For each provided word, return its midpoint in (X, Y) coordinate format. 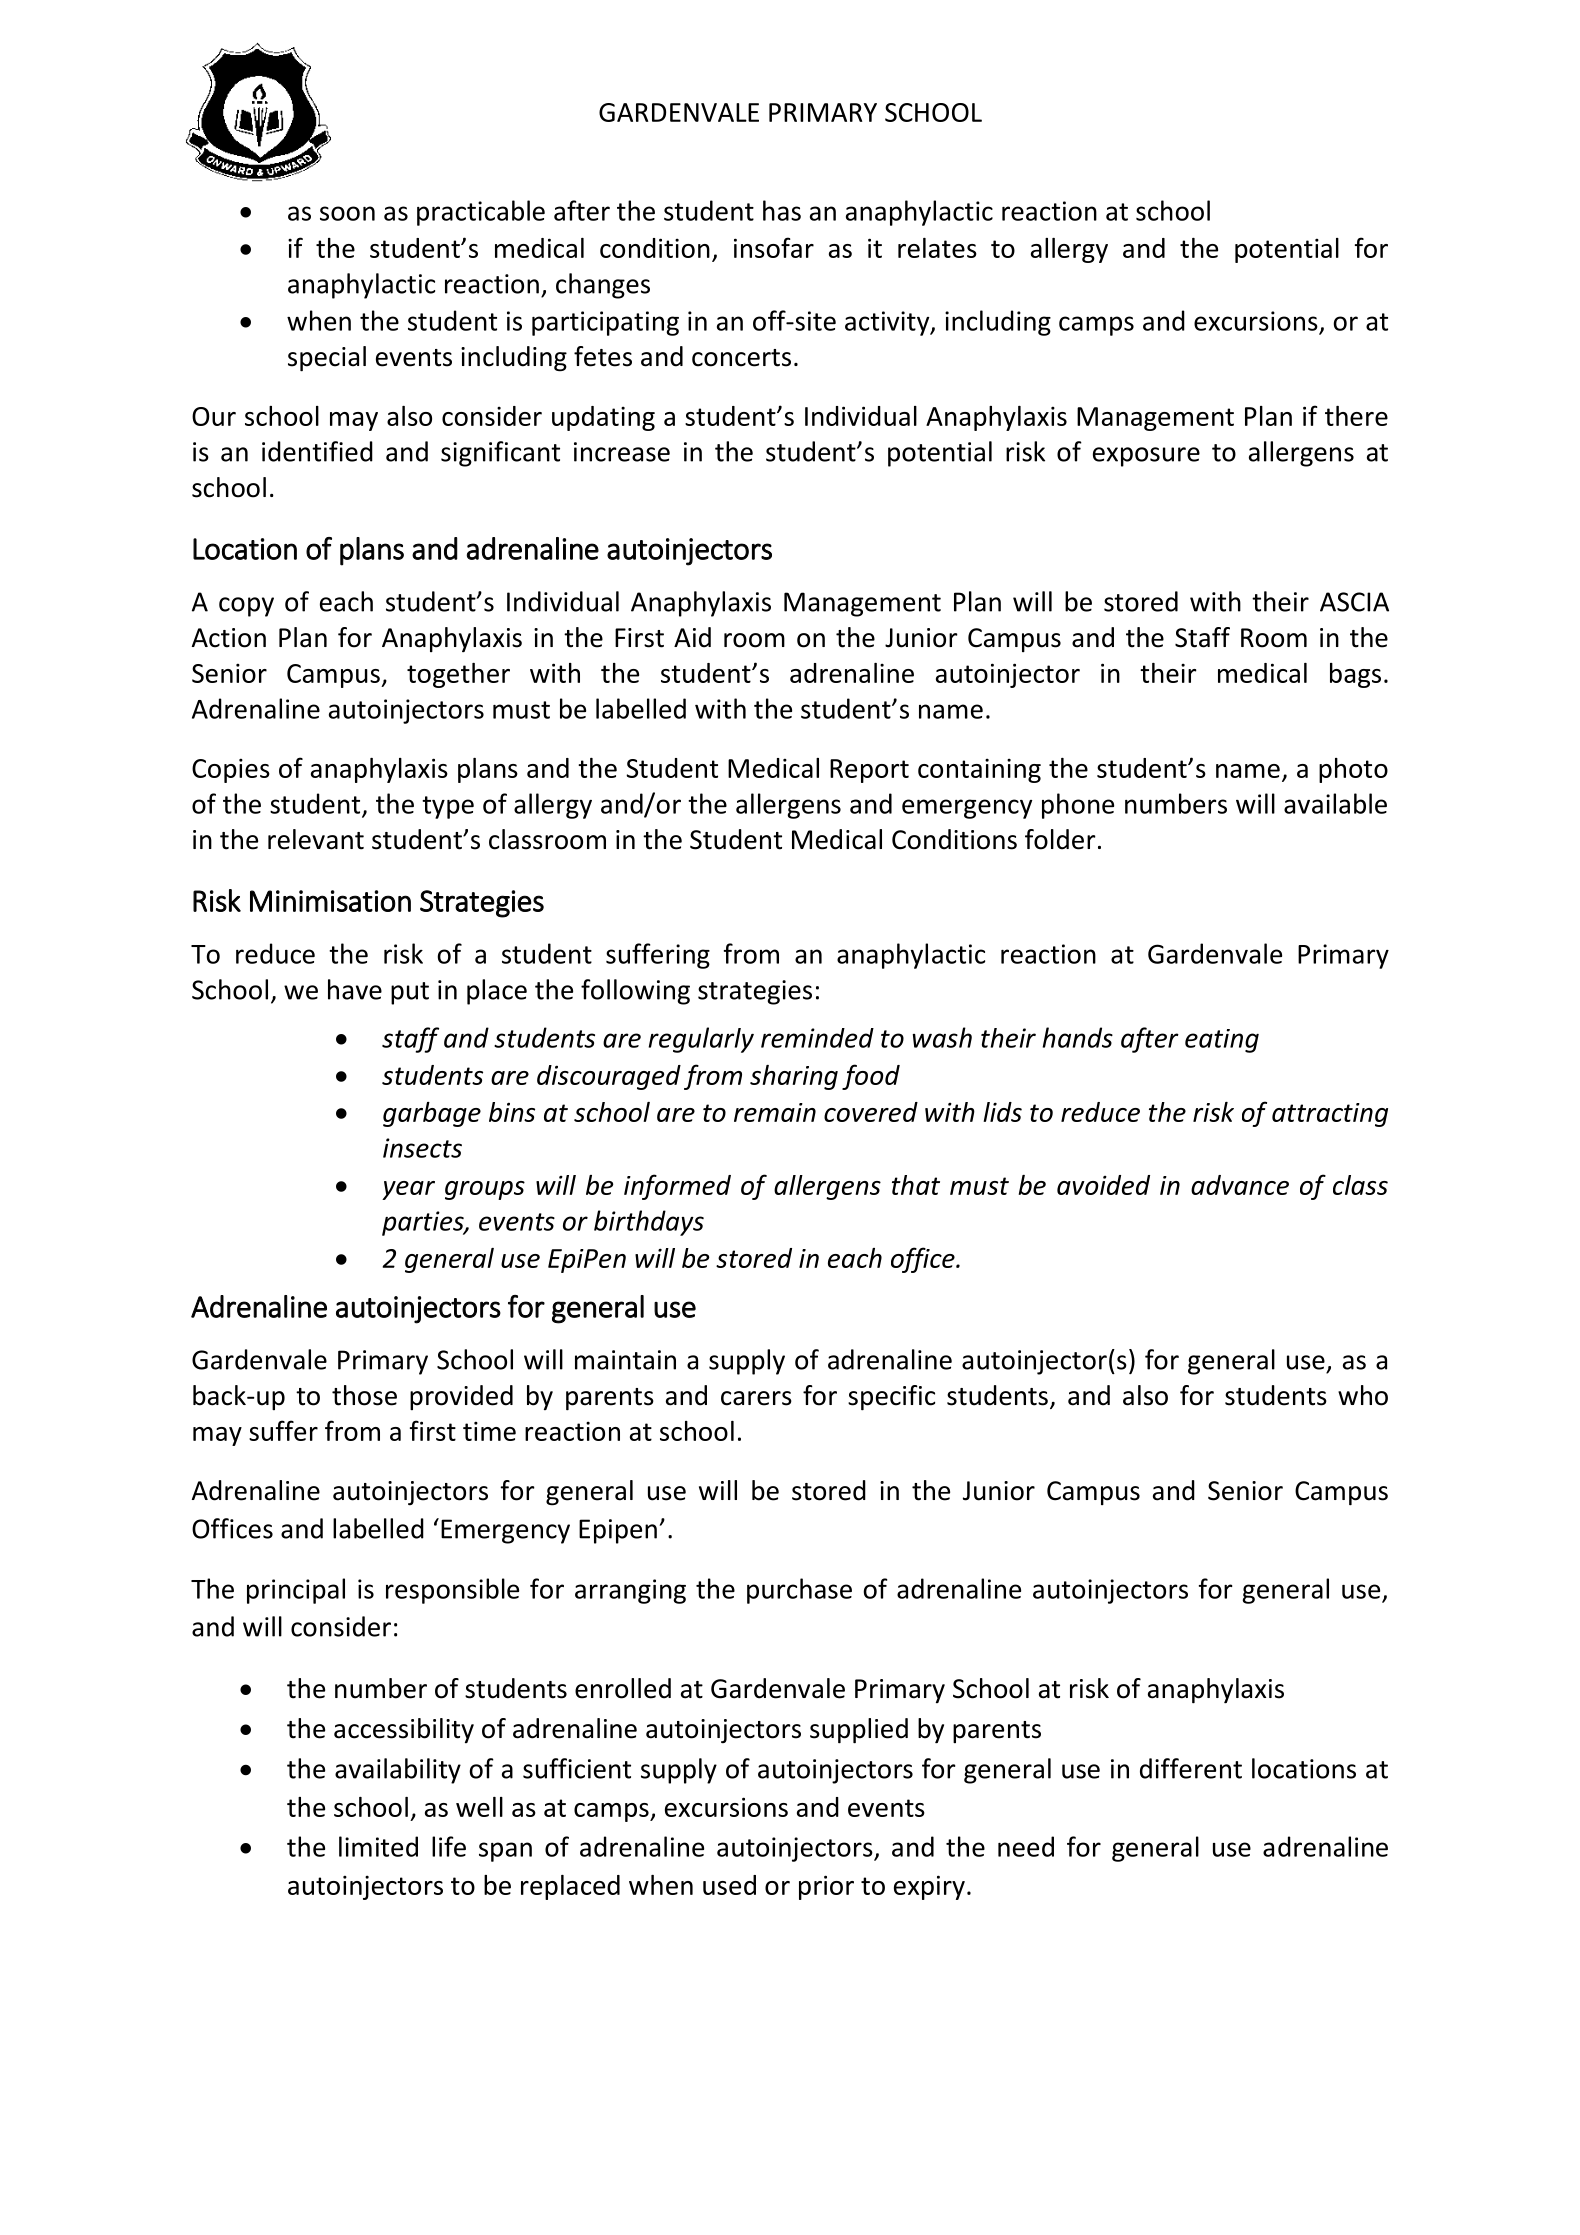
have (355, 989)
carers (756, 1398)
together (458, 675)
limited (378, 1846)
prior (826, 1887)
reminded (817, 1038)
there (1356, 416)
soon (347, 213)
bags (1355, 675)
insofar (774, 247)
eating (1222, 1041)
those (364, 1395)
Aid (692, 637)
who (1363, 1395)
